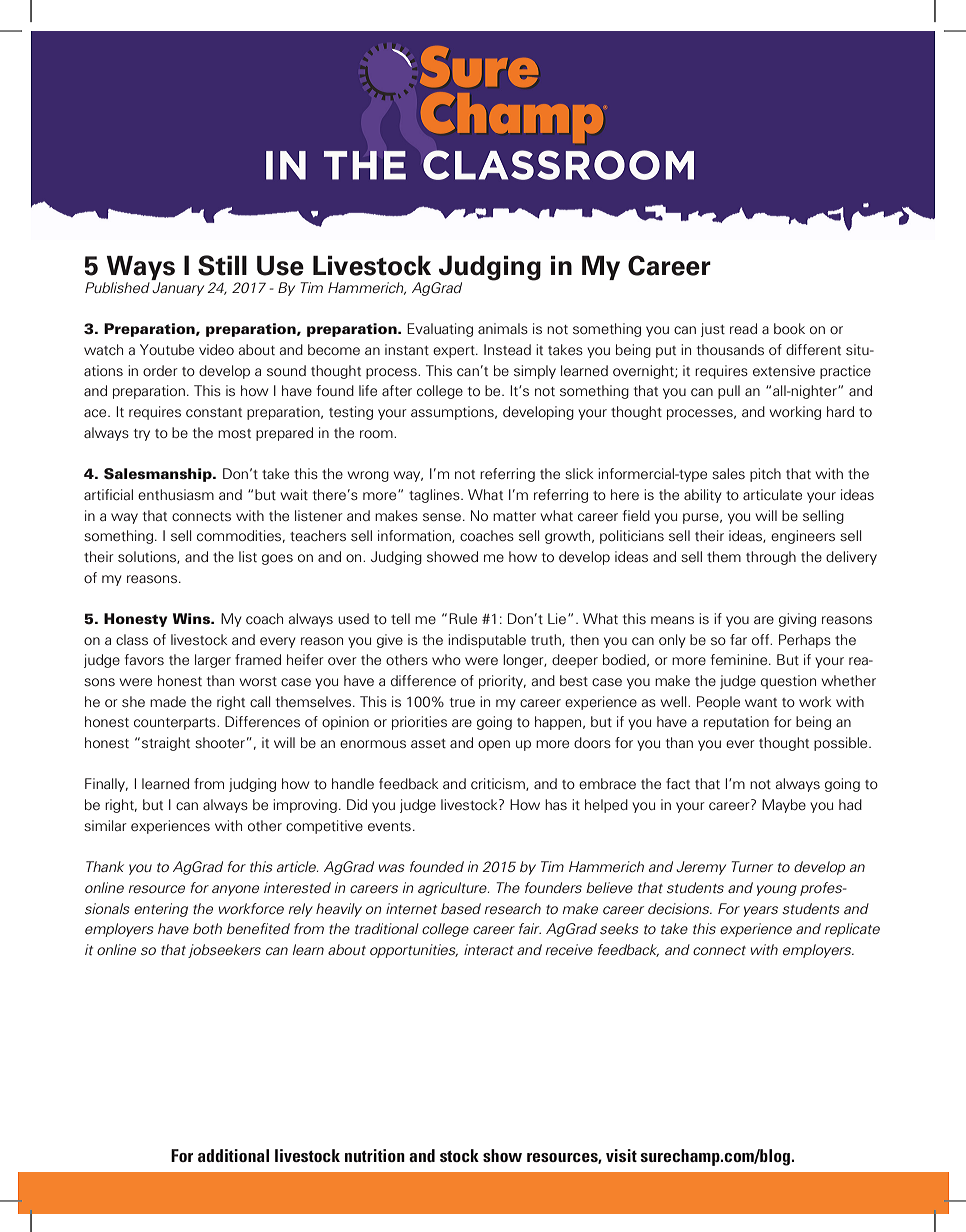 This screenshot has width=966, height=1232. I want to click on based, so click(461, 908).
